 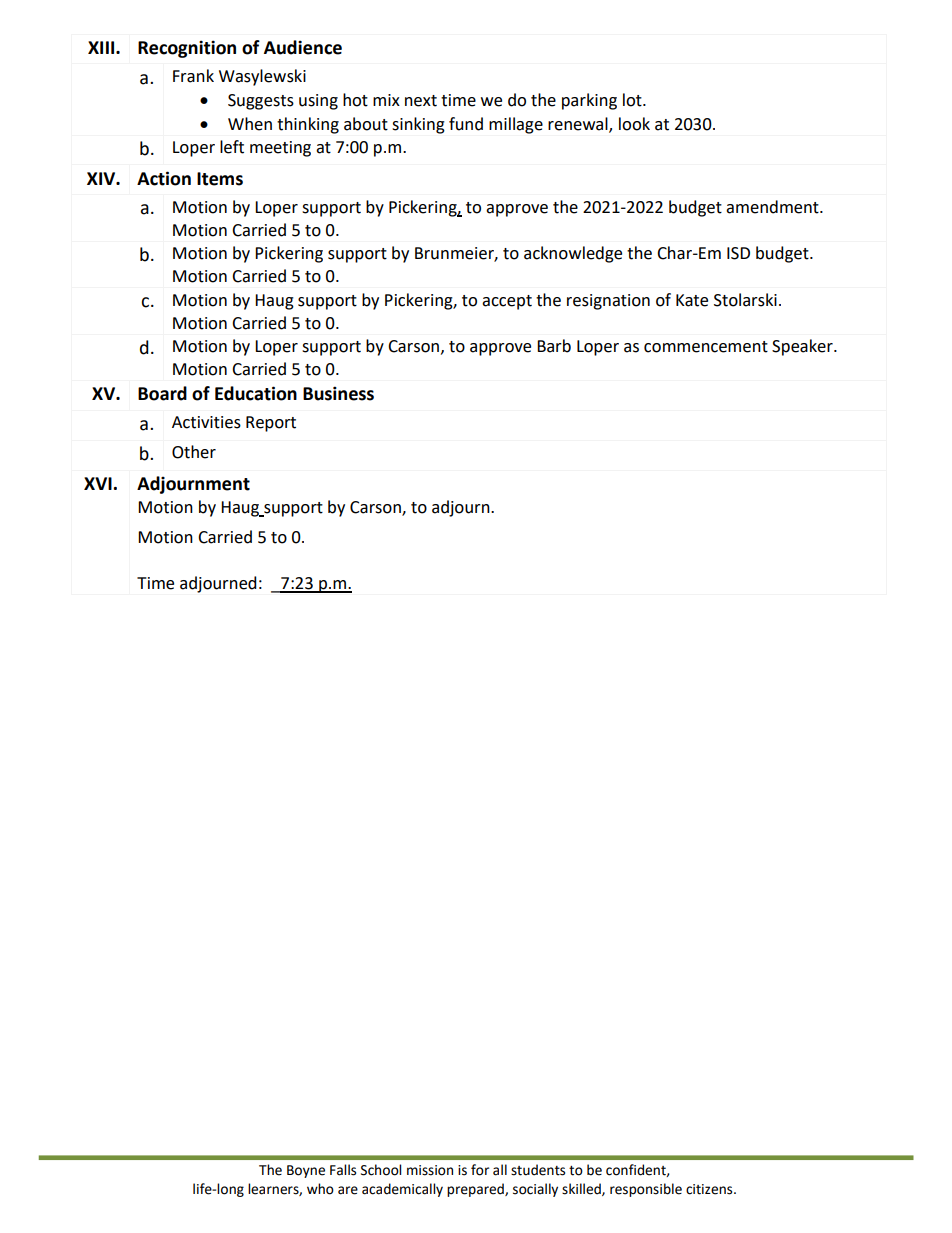 What do you see at coordinates (430, 1170) in the image?
I see `mission` at bounding box center [430, 1170].
